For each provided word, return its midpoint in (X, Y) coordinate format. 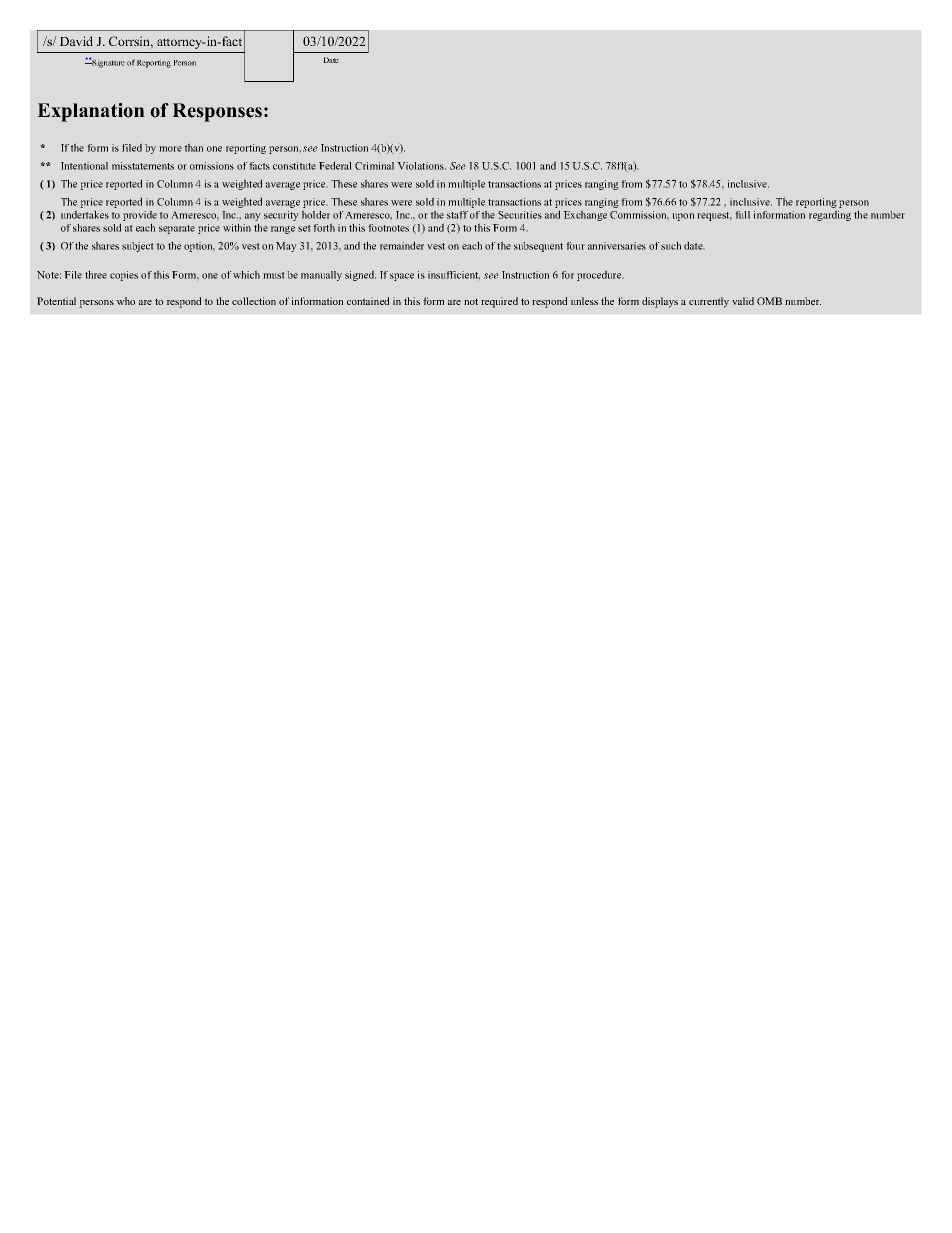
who (125, 301)
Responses (217, 112)
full (742, 215)
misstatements (143, 166)
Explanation (91, 112)
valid (743, 301)
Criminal (374, 166)
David (76, 41)
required (499, 302)
